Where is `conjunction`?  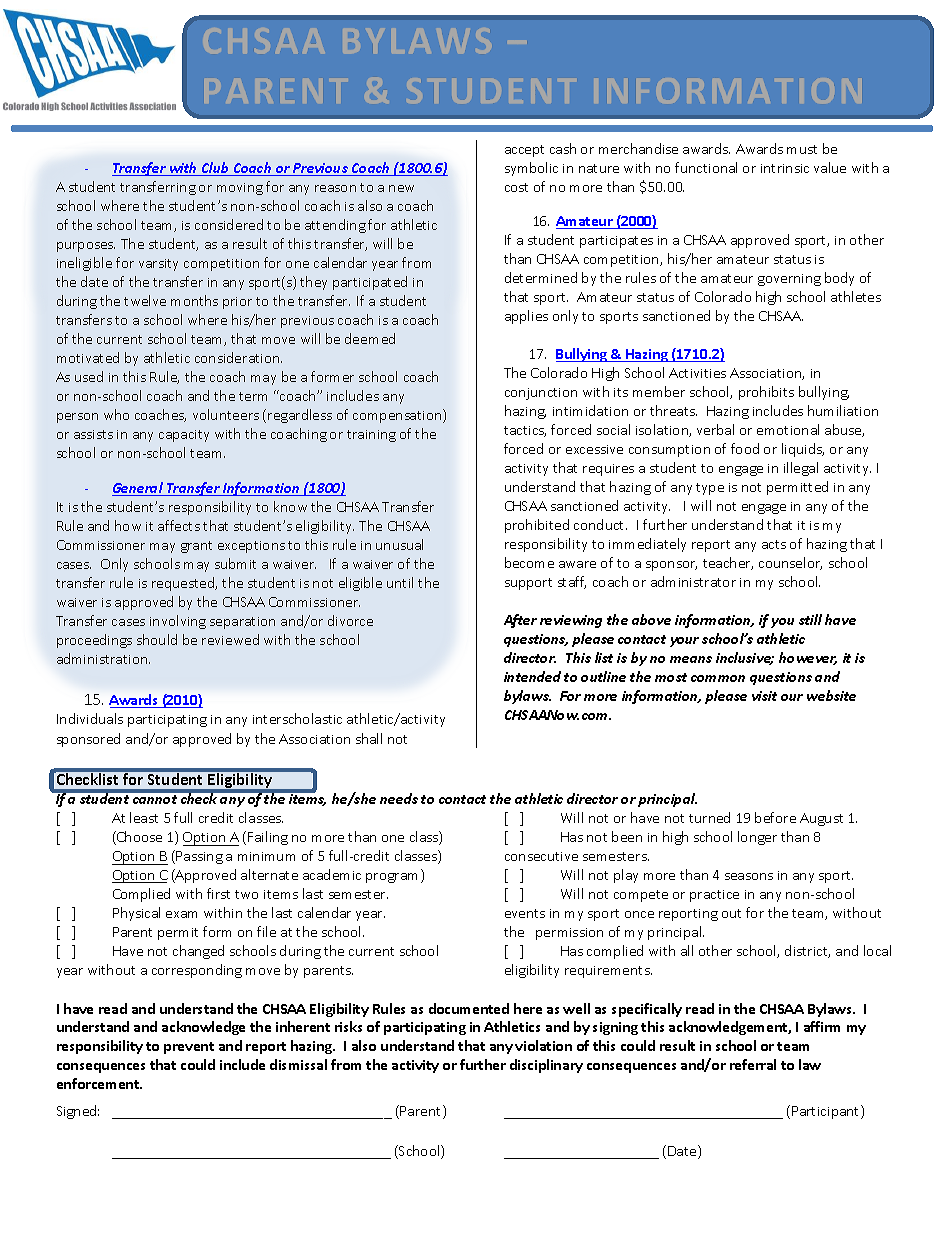
conjunction is located at coordinates (541, 394).
